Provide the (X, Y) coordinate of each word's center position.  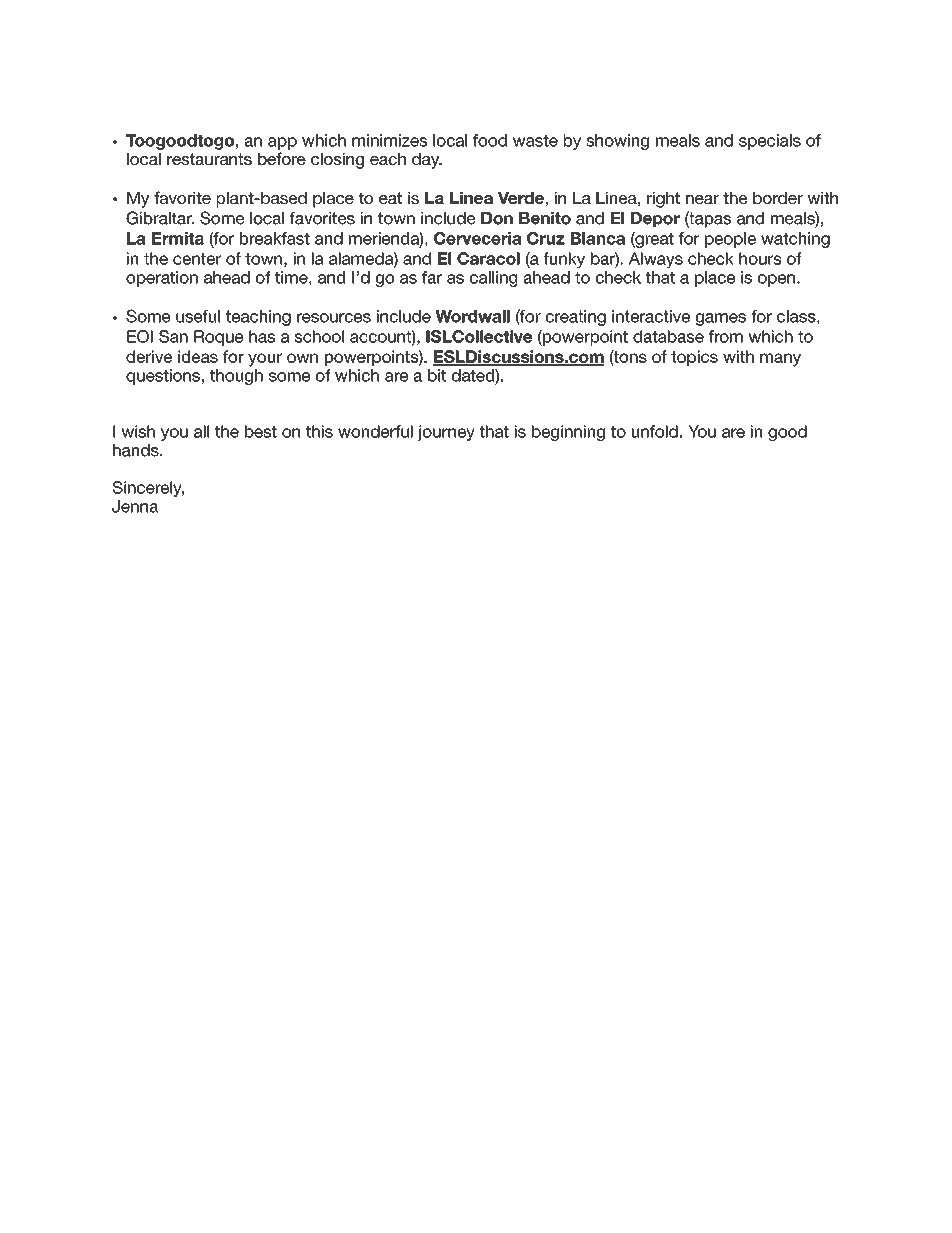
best (261, 431)
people (730, 240)
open (776, 280)
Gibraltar (160, 218)
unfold (655, 431)
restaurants (209, 159)
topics (694, 358)
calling (493, 279)
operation (162, 279)
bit (437, 375)
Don (497, 218)
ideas (198, 356)
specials (770, 142)
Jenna (135, 506)
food (490, 140)
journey (446, 433)
